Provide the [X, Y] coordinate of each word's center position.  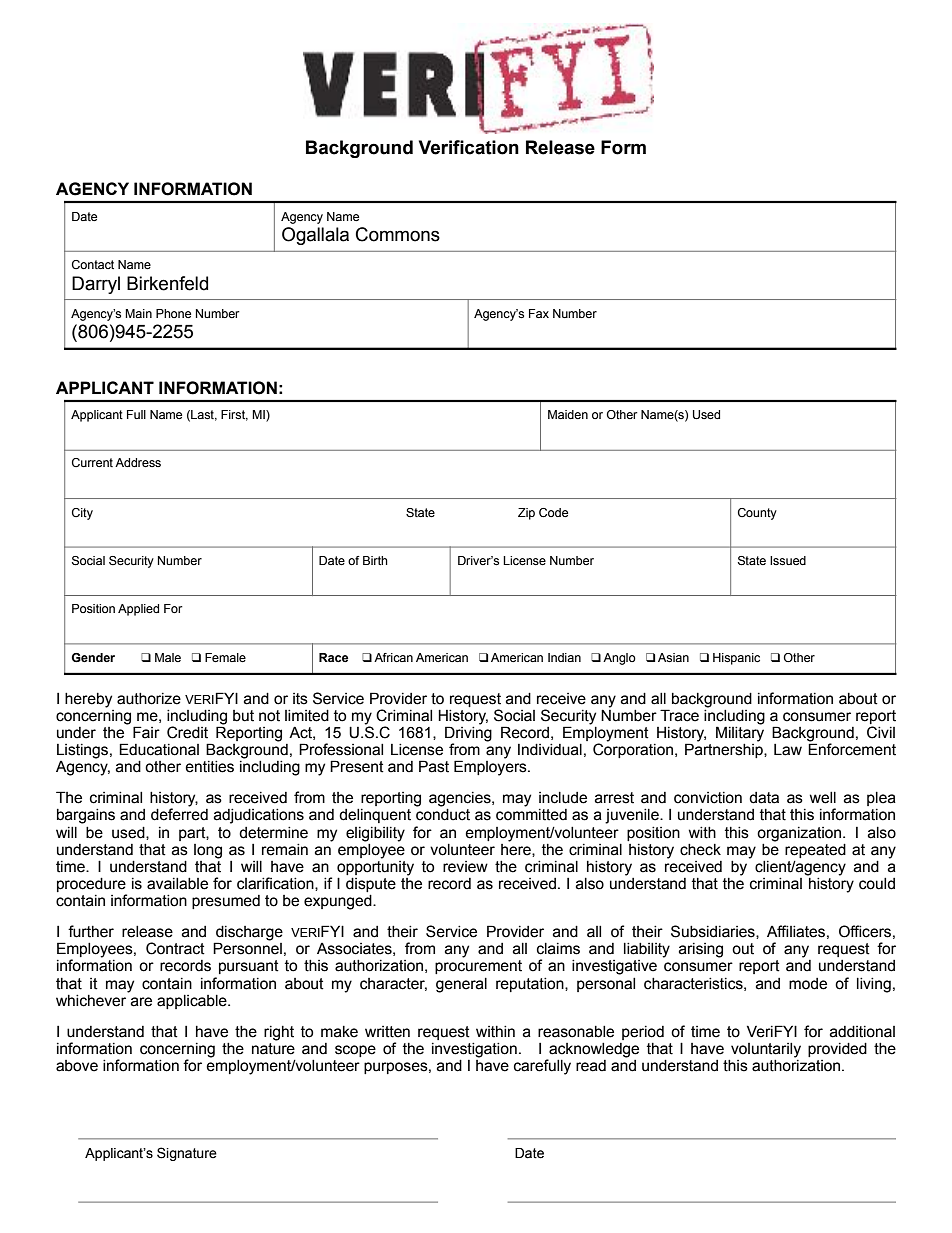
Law [788, 750]
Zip [526, 514]
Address [138, 462]
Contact [93, 264]
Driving [468, 734]
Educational [159, 749]
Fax [539, 313]
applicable [193, 1002]
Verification [469, 147]
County [757, 514]
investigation [474, 1050]
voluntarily [766, 1050]
